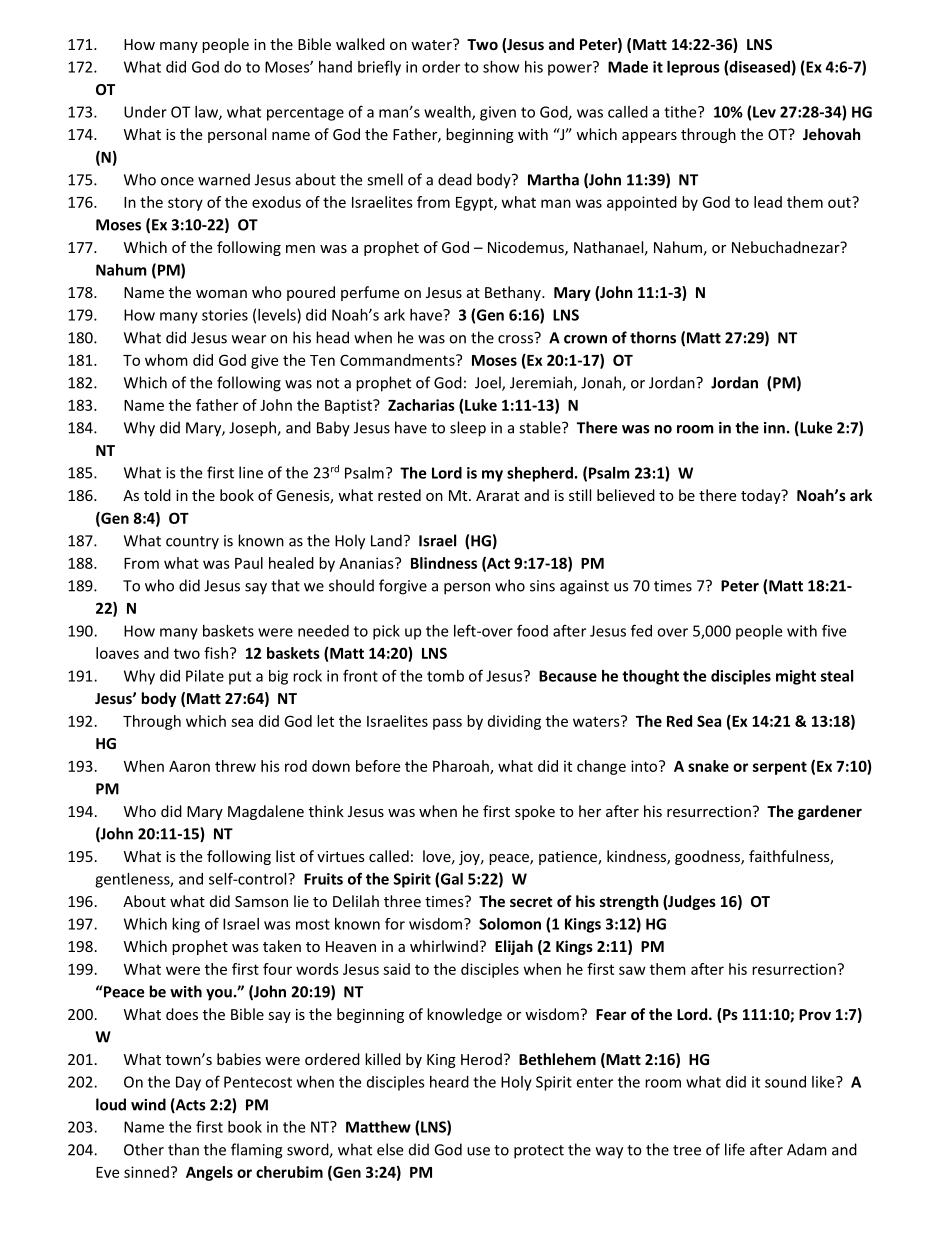  I want to click on five, so click(834, 630).
